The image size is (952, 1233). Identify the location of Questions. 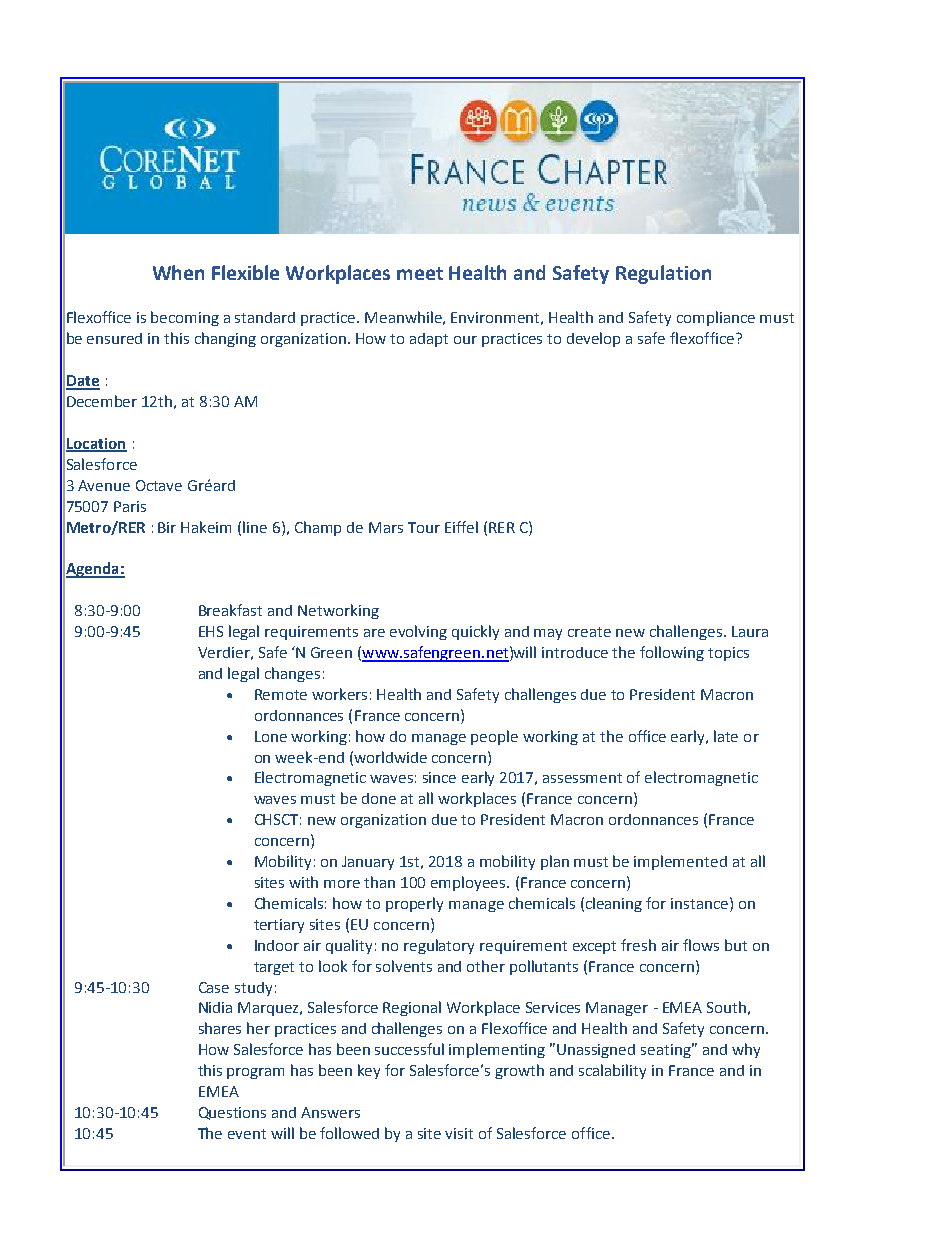
(232, 1113).
